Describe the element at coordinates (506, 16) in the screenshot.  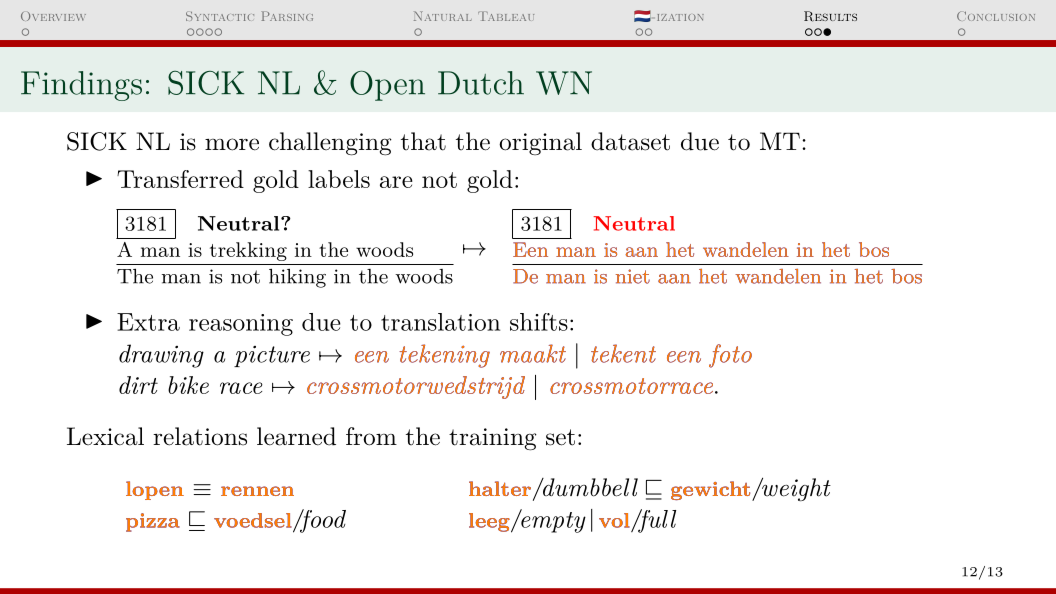
I see `Tableau` at that location.
